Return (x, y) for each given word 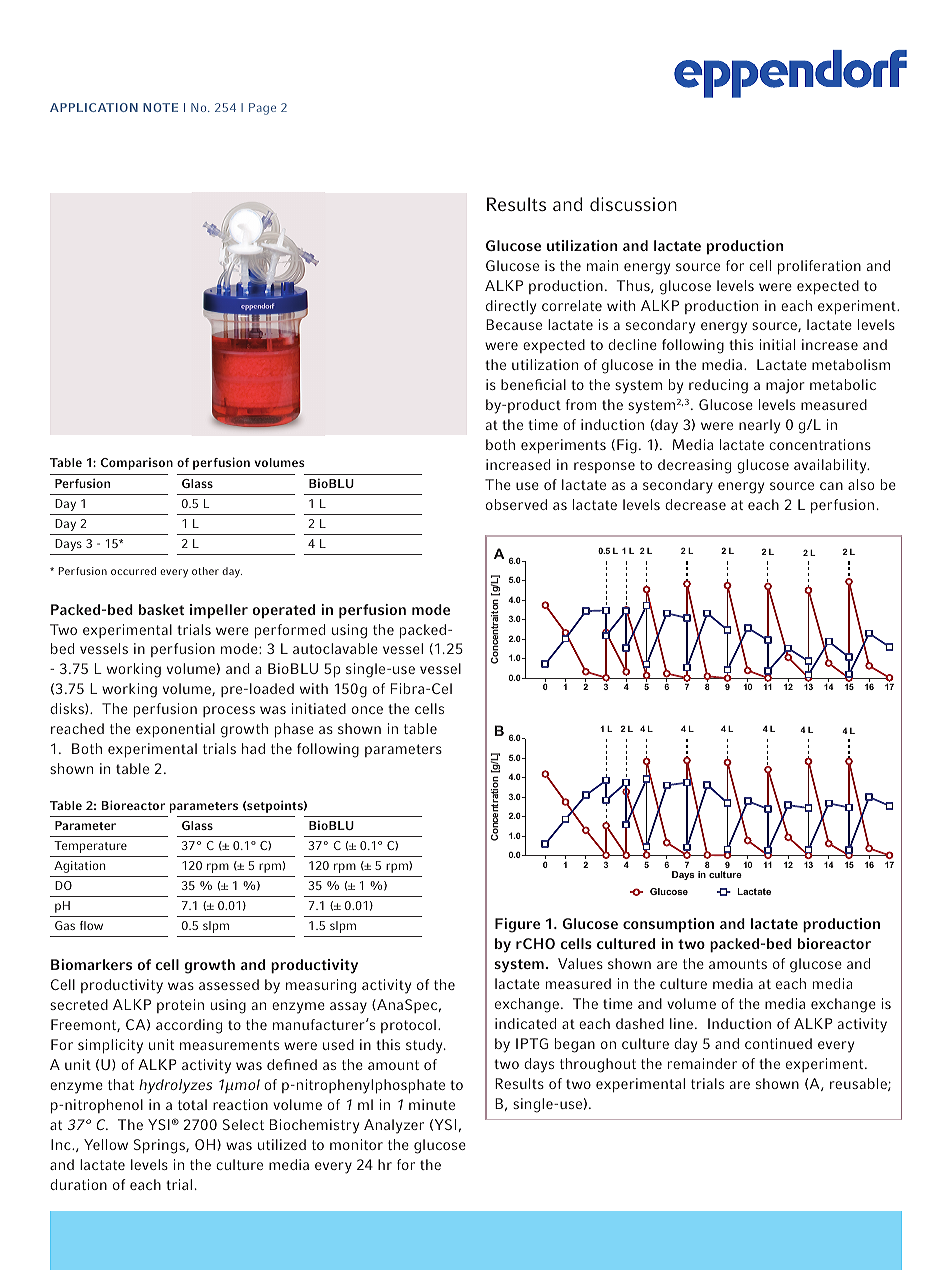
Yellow (106, 1144)
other (205, 571)
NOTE (160, 107)
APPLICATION (94, 107)
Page (262, 109)
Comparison (137, 463)
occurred (133, 571)
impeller (219, 611)
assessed (229, 984)
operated (283, 611)
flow (91, 925)
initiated (319, 708)
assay (348, 1008)
